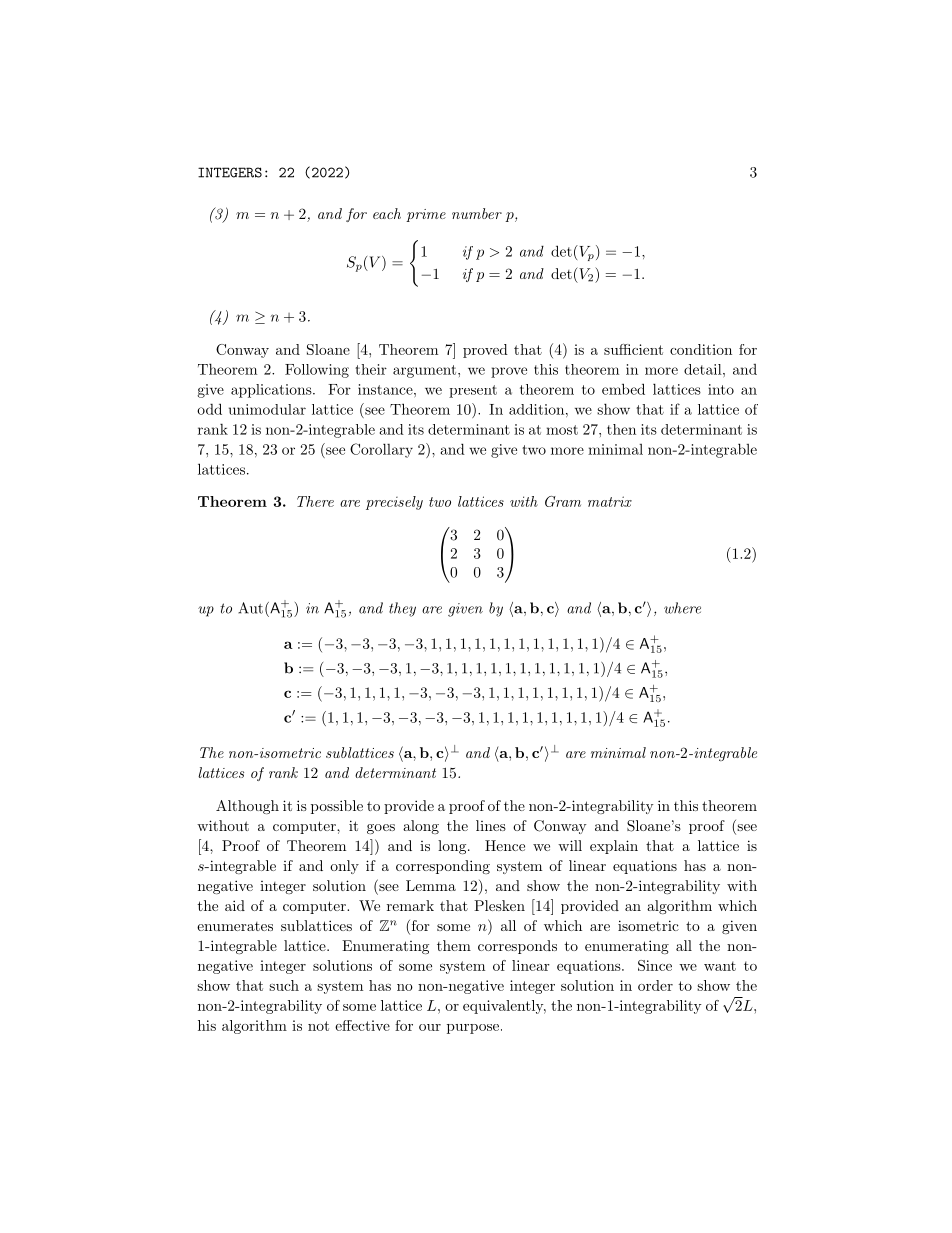 The width and height of the screenshot is (952, 1233). Describe the element at coordinates (402, 609) in the screenshot. I see `they` at that location.
